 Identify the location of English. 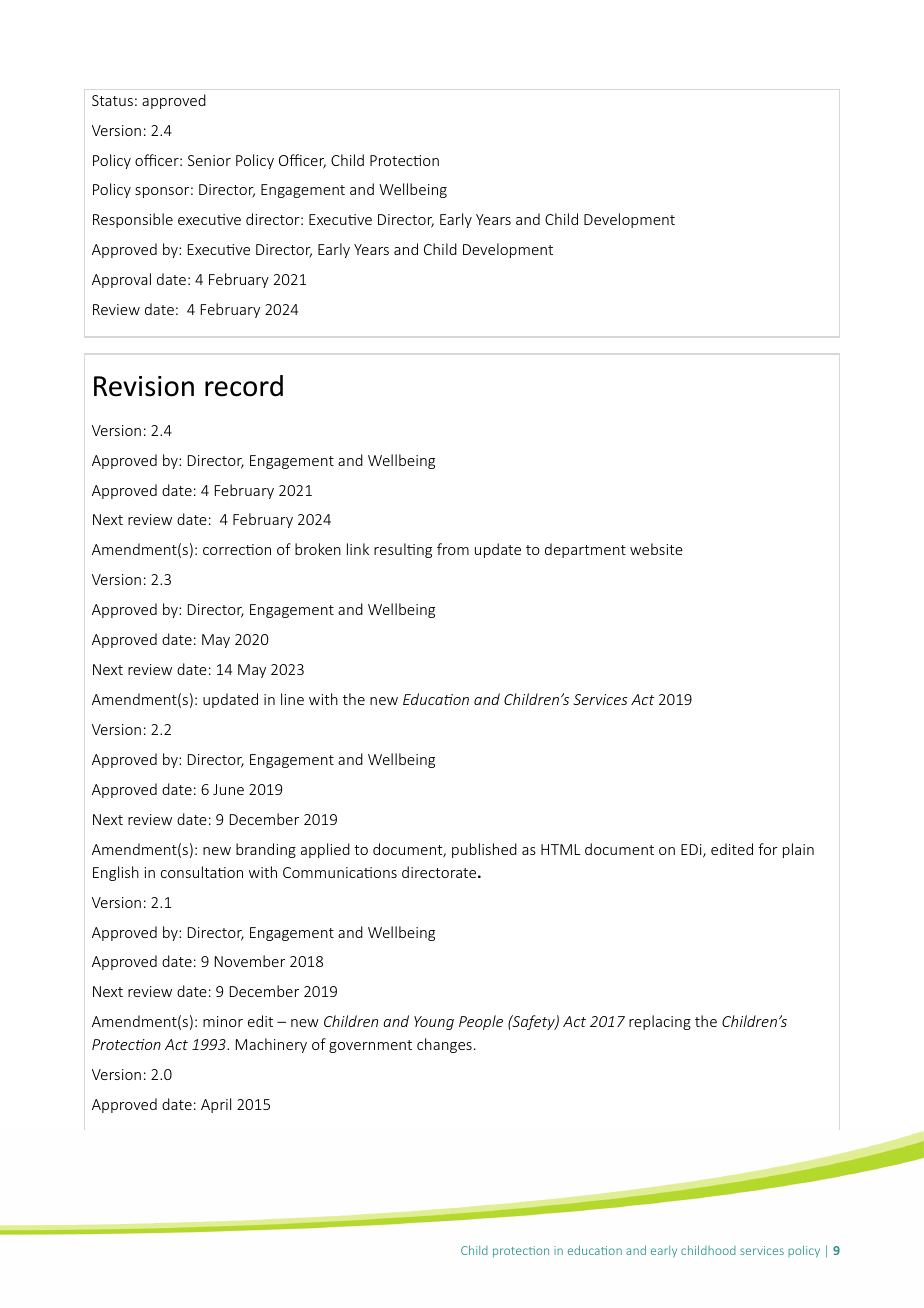
(116, 873).
